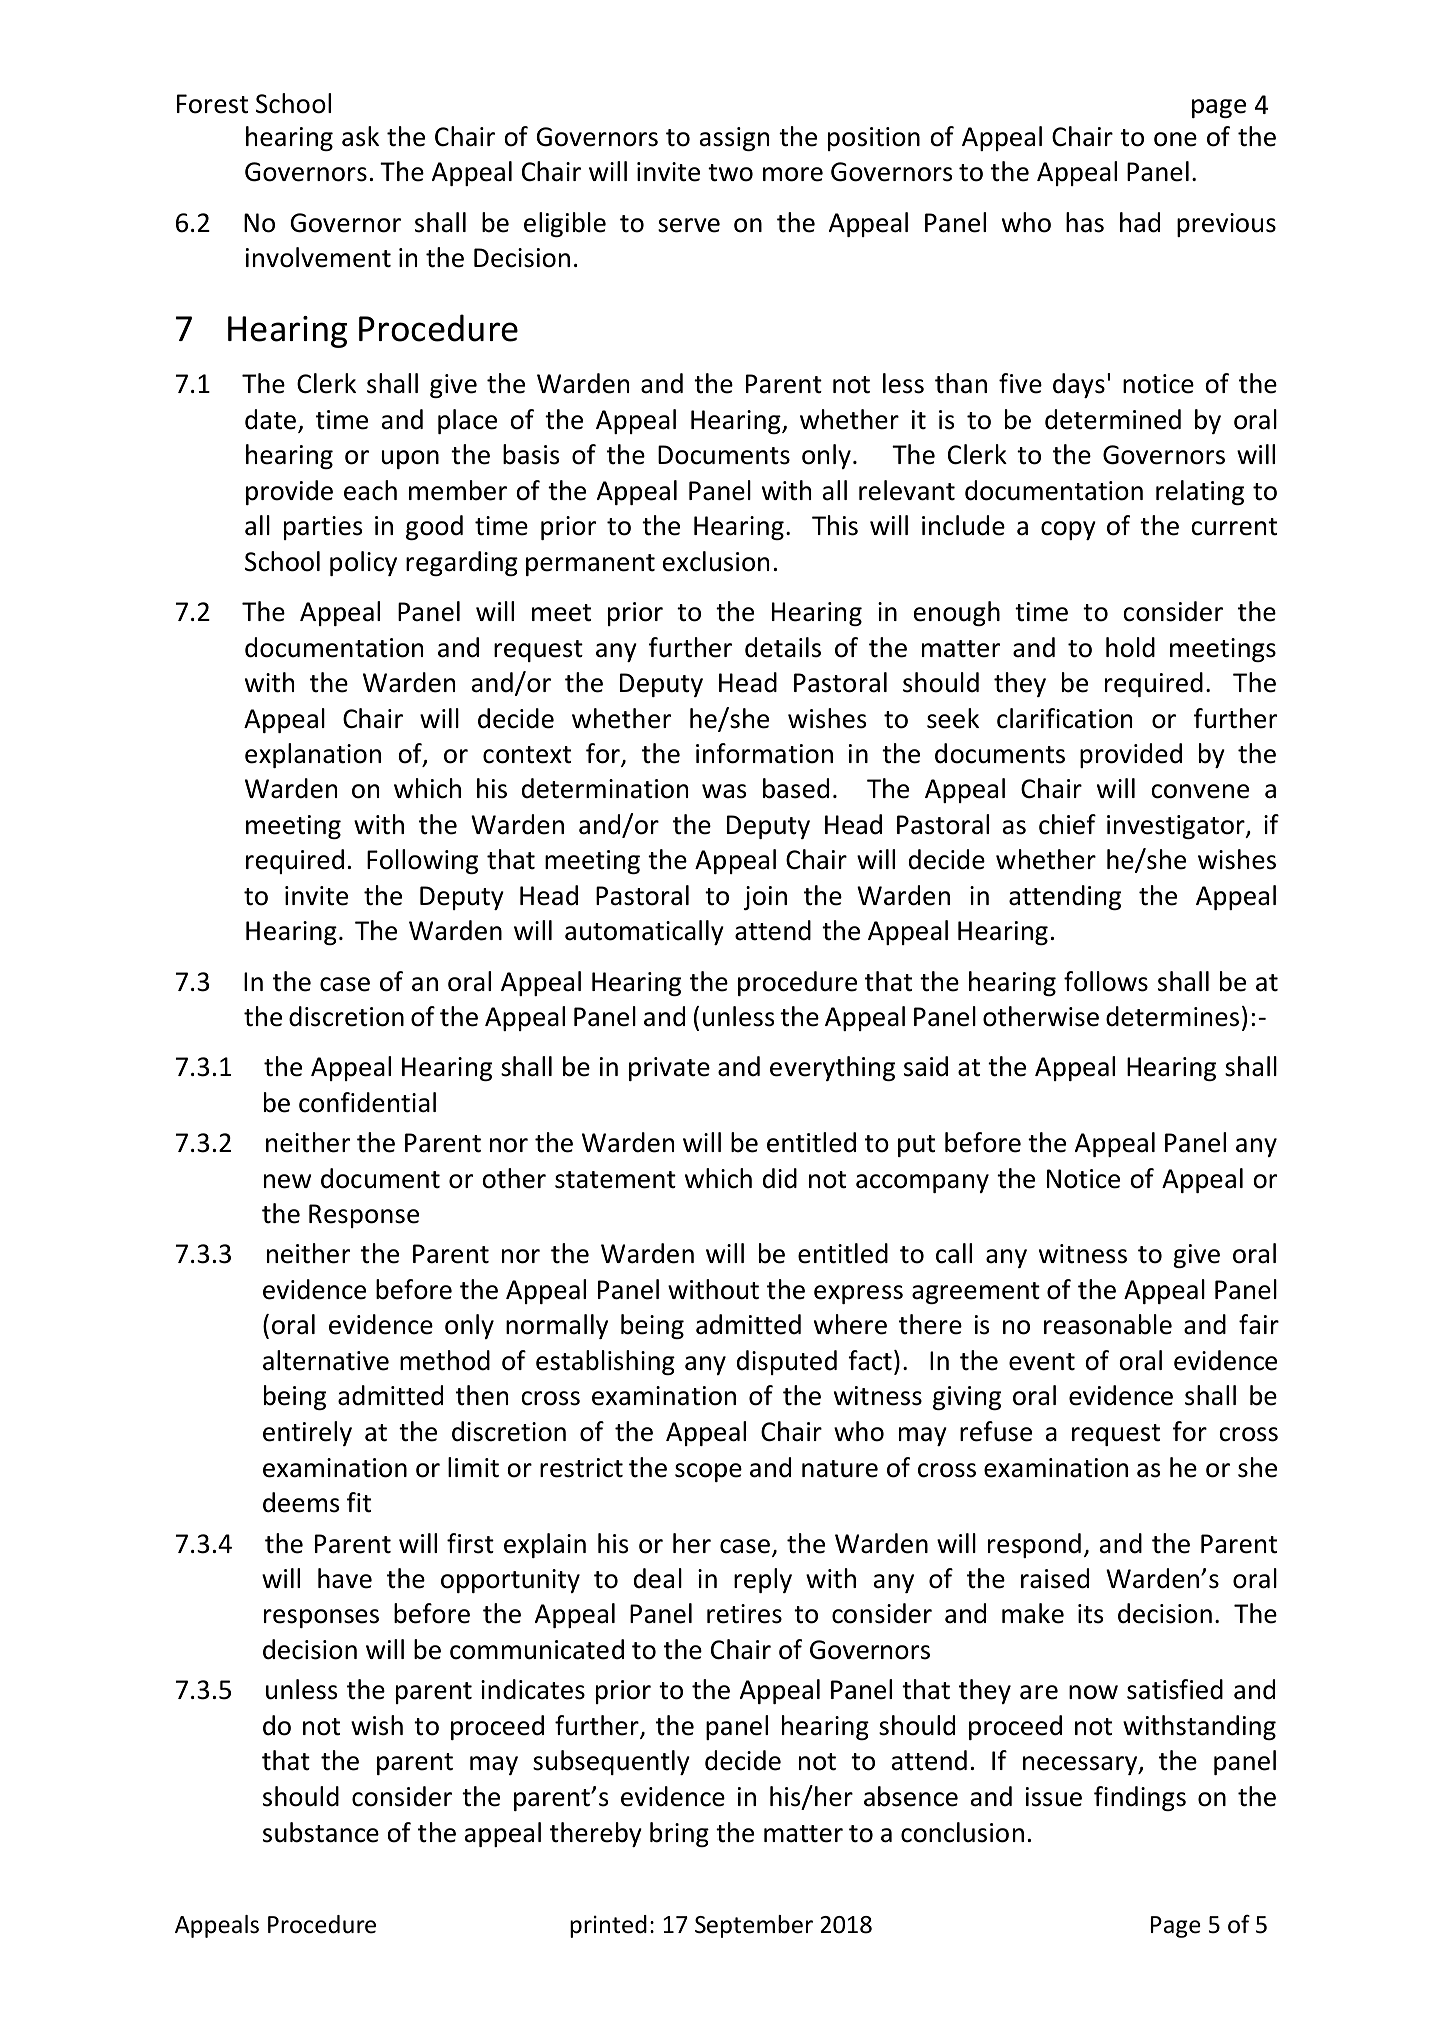 The width and height of the image is (1444, 2041). I want to click on private, so click(669, 1069).
